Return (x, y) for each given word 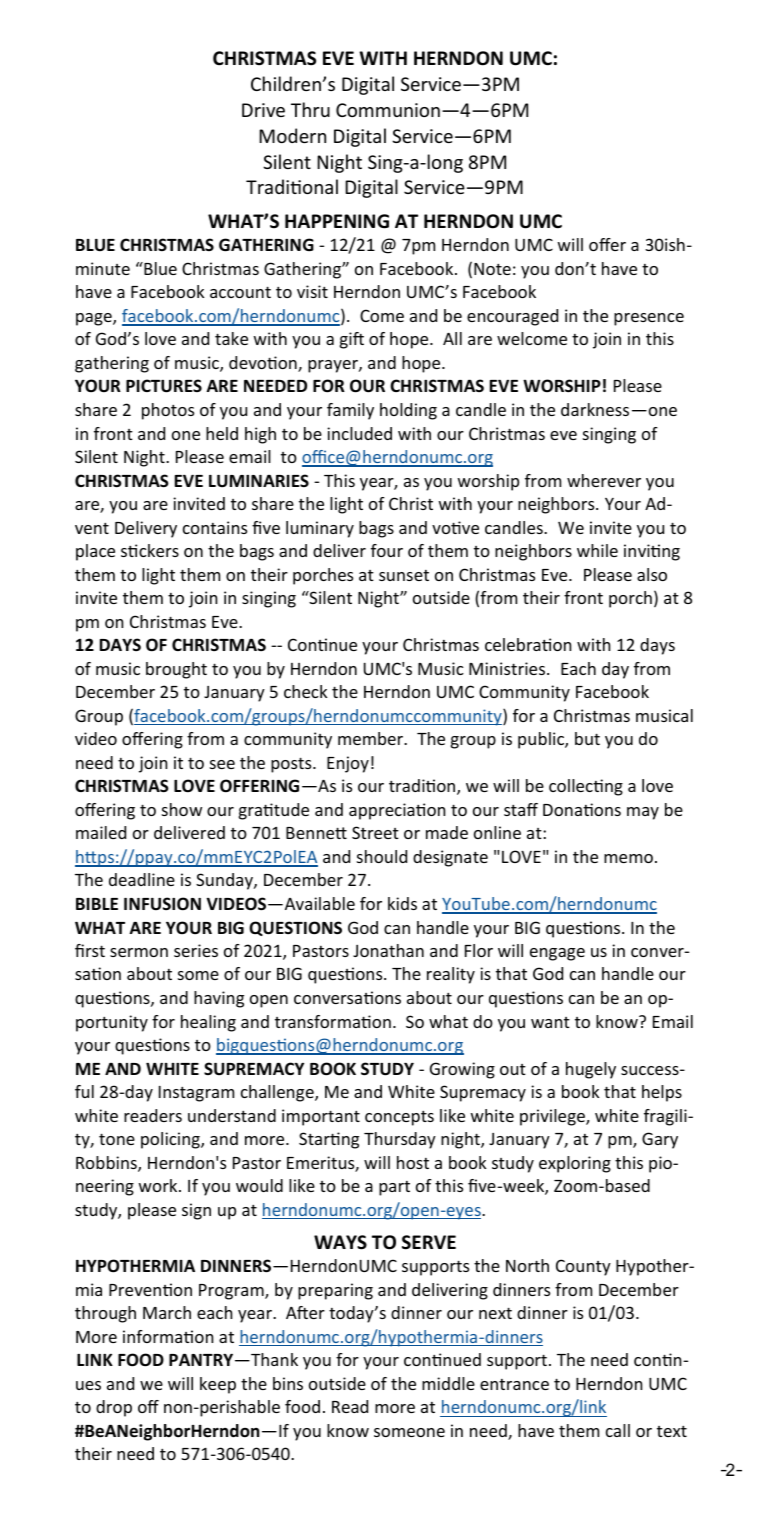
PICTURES (164, 386)
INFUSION (162, 904)
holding (408, 411)
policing (171, 1140)
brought (176, 670)
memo (628, 858)
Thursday (400, 1140)
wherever (604, 480)
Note (492, 269)
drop (114, 1408)
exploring (575, 1164)
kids (402, 903)
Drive (263, 110)
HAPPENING (337, 221)
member (371, 738)
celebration (528, 644)
